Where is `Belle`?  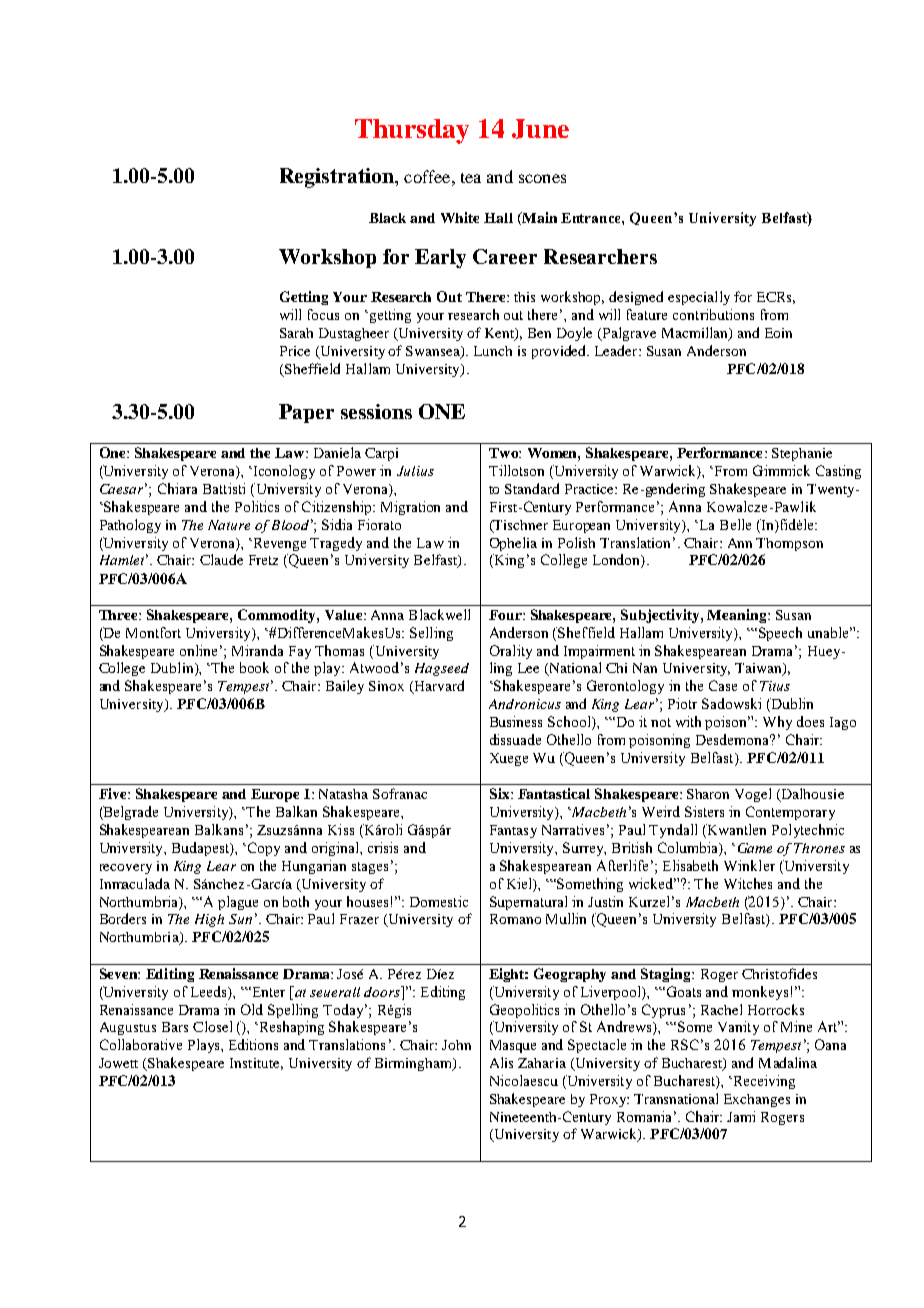 Belle is located at coordinates (735, 524).
